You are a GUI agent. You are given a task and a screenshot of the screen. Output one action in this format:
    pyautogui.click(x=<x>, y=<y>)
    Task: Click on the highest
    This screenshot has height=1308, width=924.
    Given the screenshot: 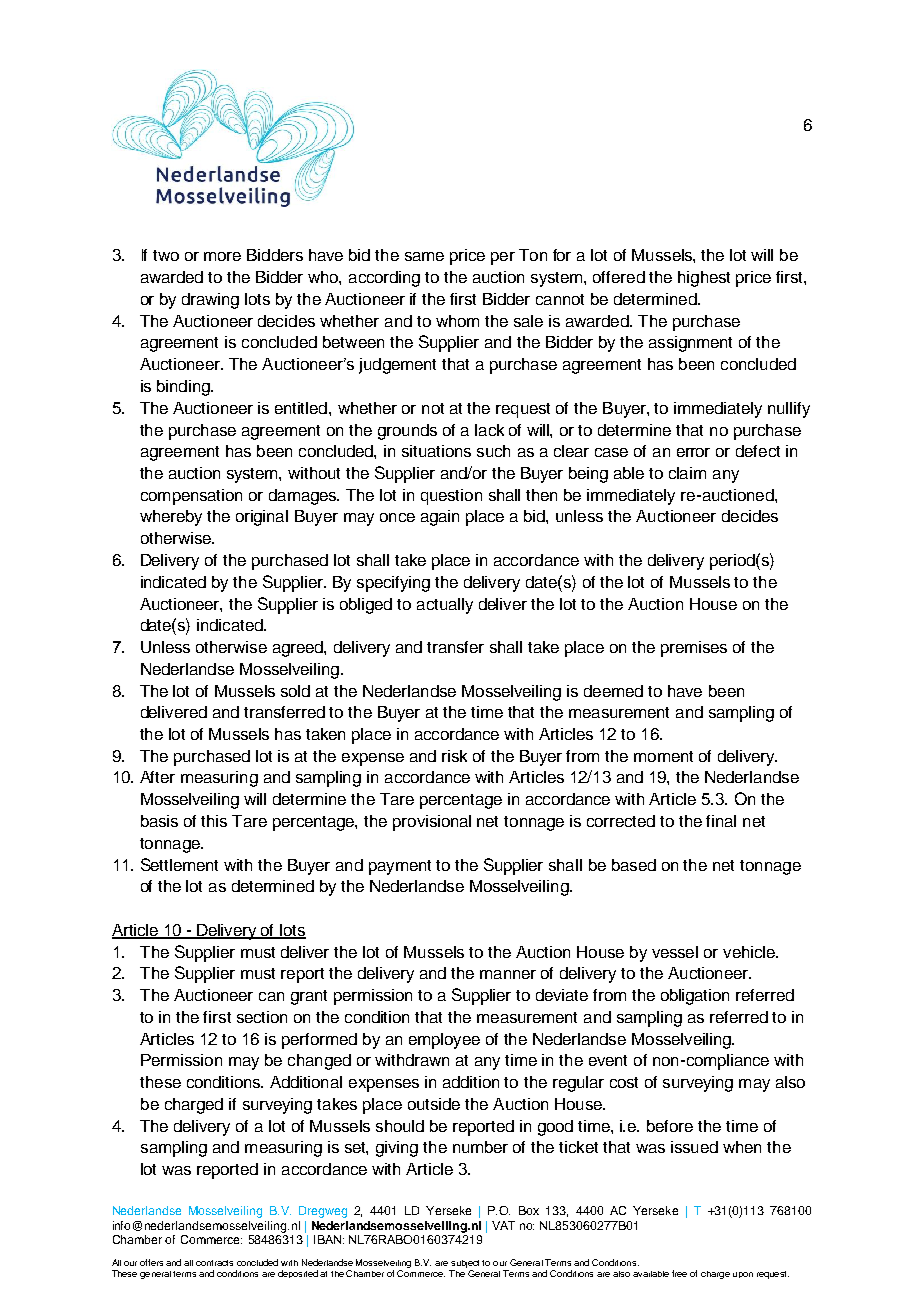 What is the action you would take?
    pyautogui.click(x=704, y=279)
